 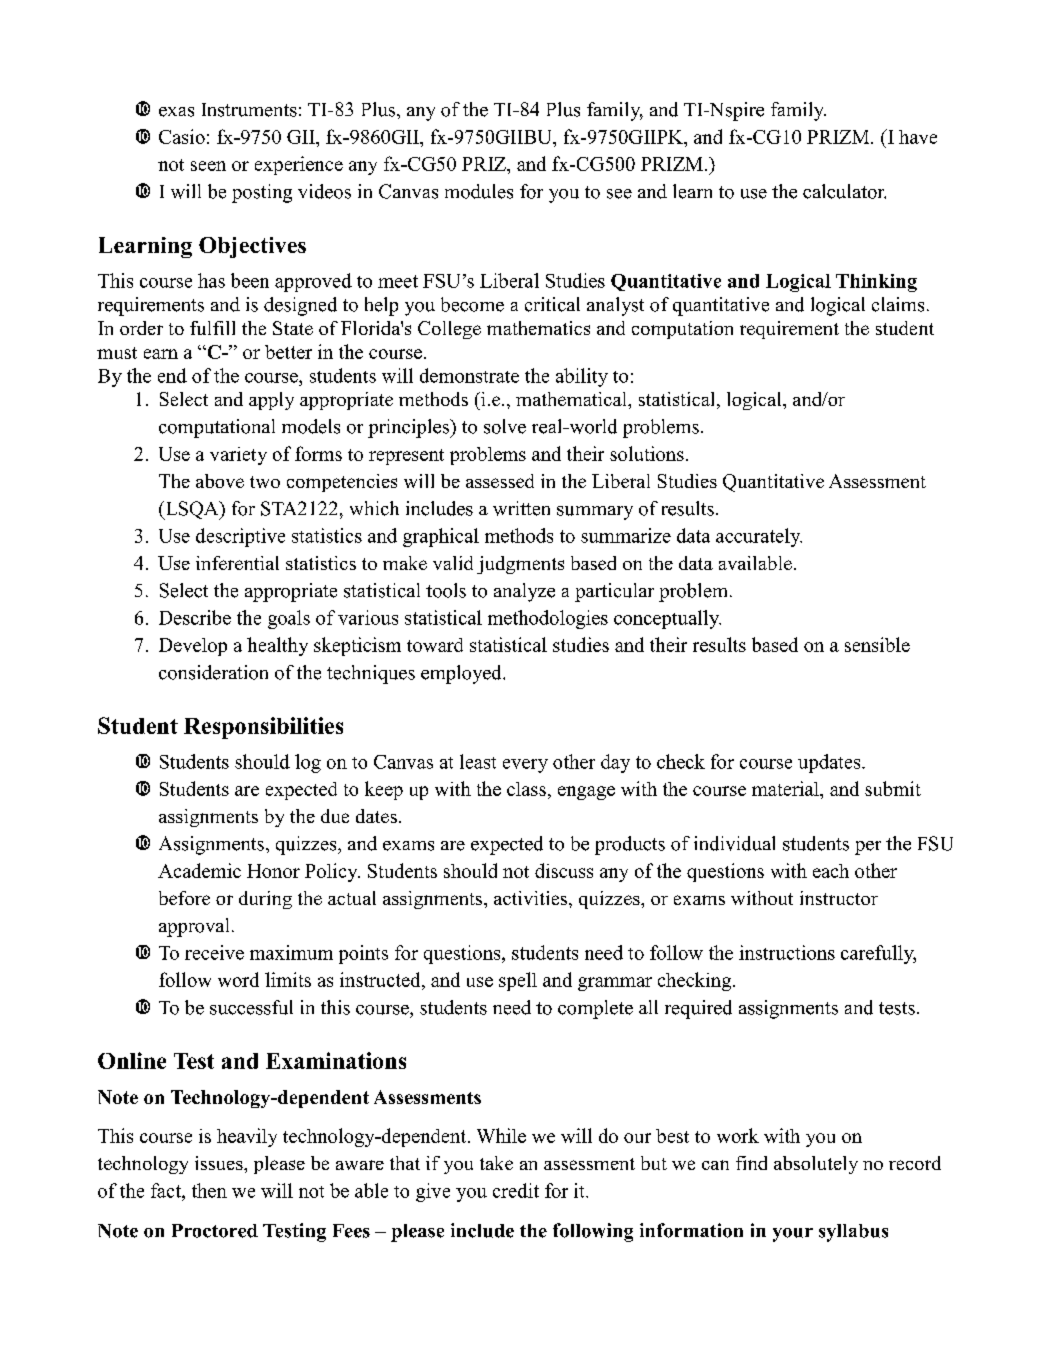 I want to click on seen, so click(x=208, y=166).
